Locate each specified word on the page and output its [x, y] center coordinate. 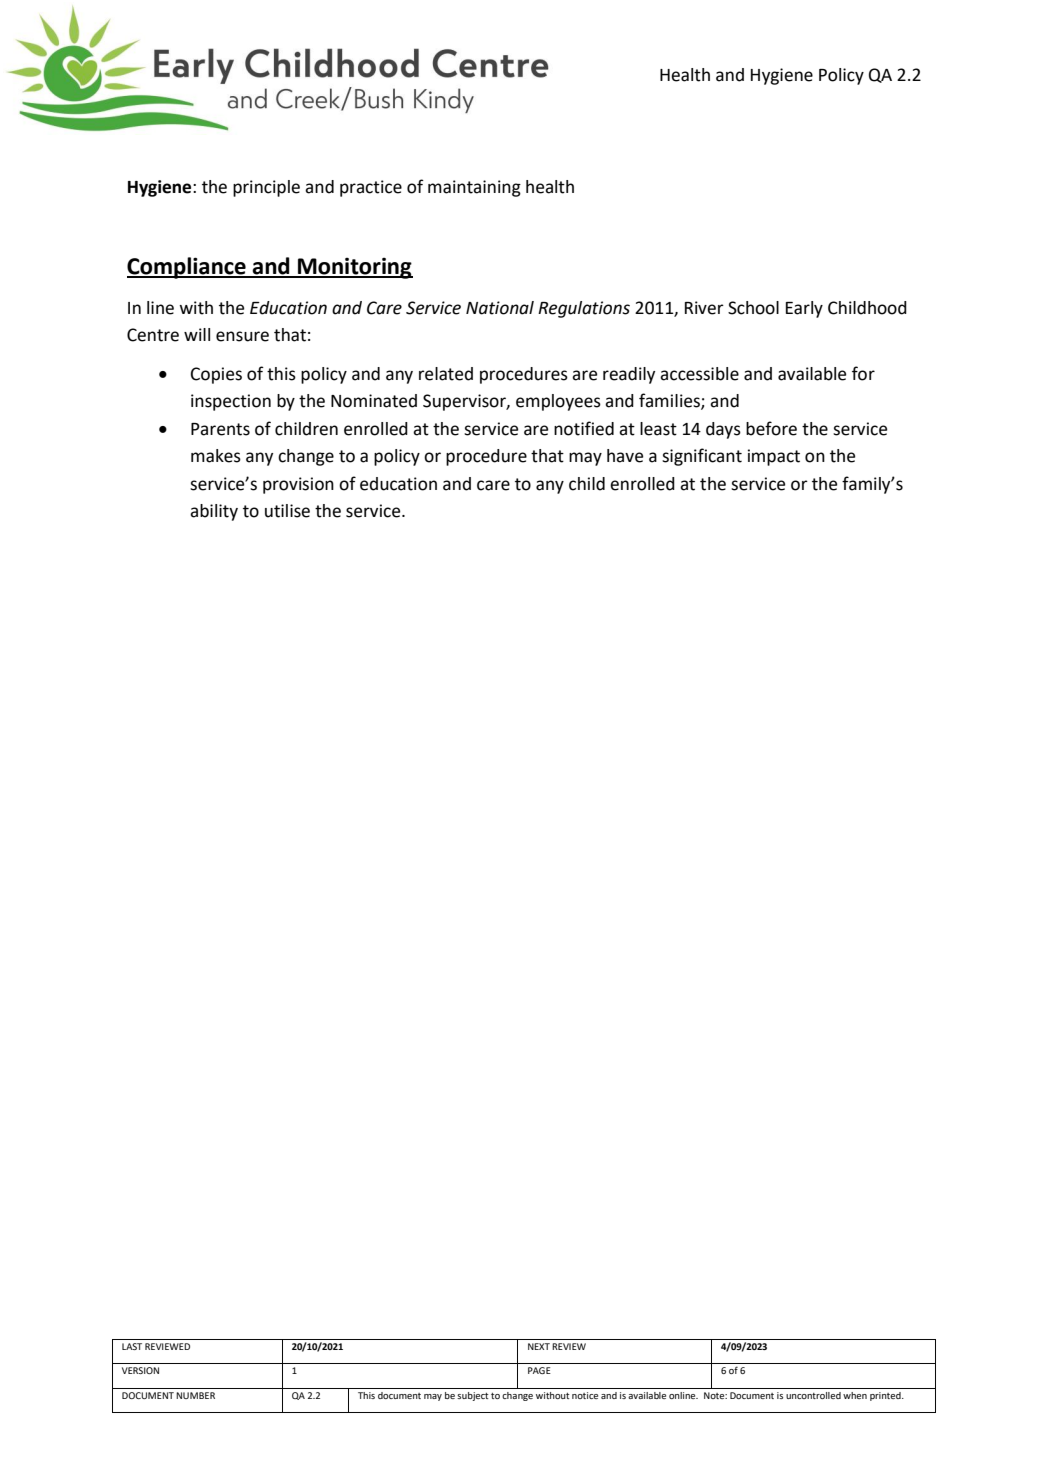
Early [804, 309]
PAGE [539, 1370]
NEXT [539, 1346]
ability [214, 512]
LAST [132, 1346]
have [625, 456]
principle [266, 188]
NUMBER [195, 1395]
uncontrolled [813, 1395]
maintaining [474, 188]
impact [774, 457]
